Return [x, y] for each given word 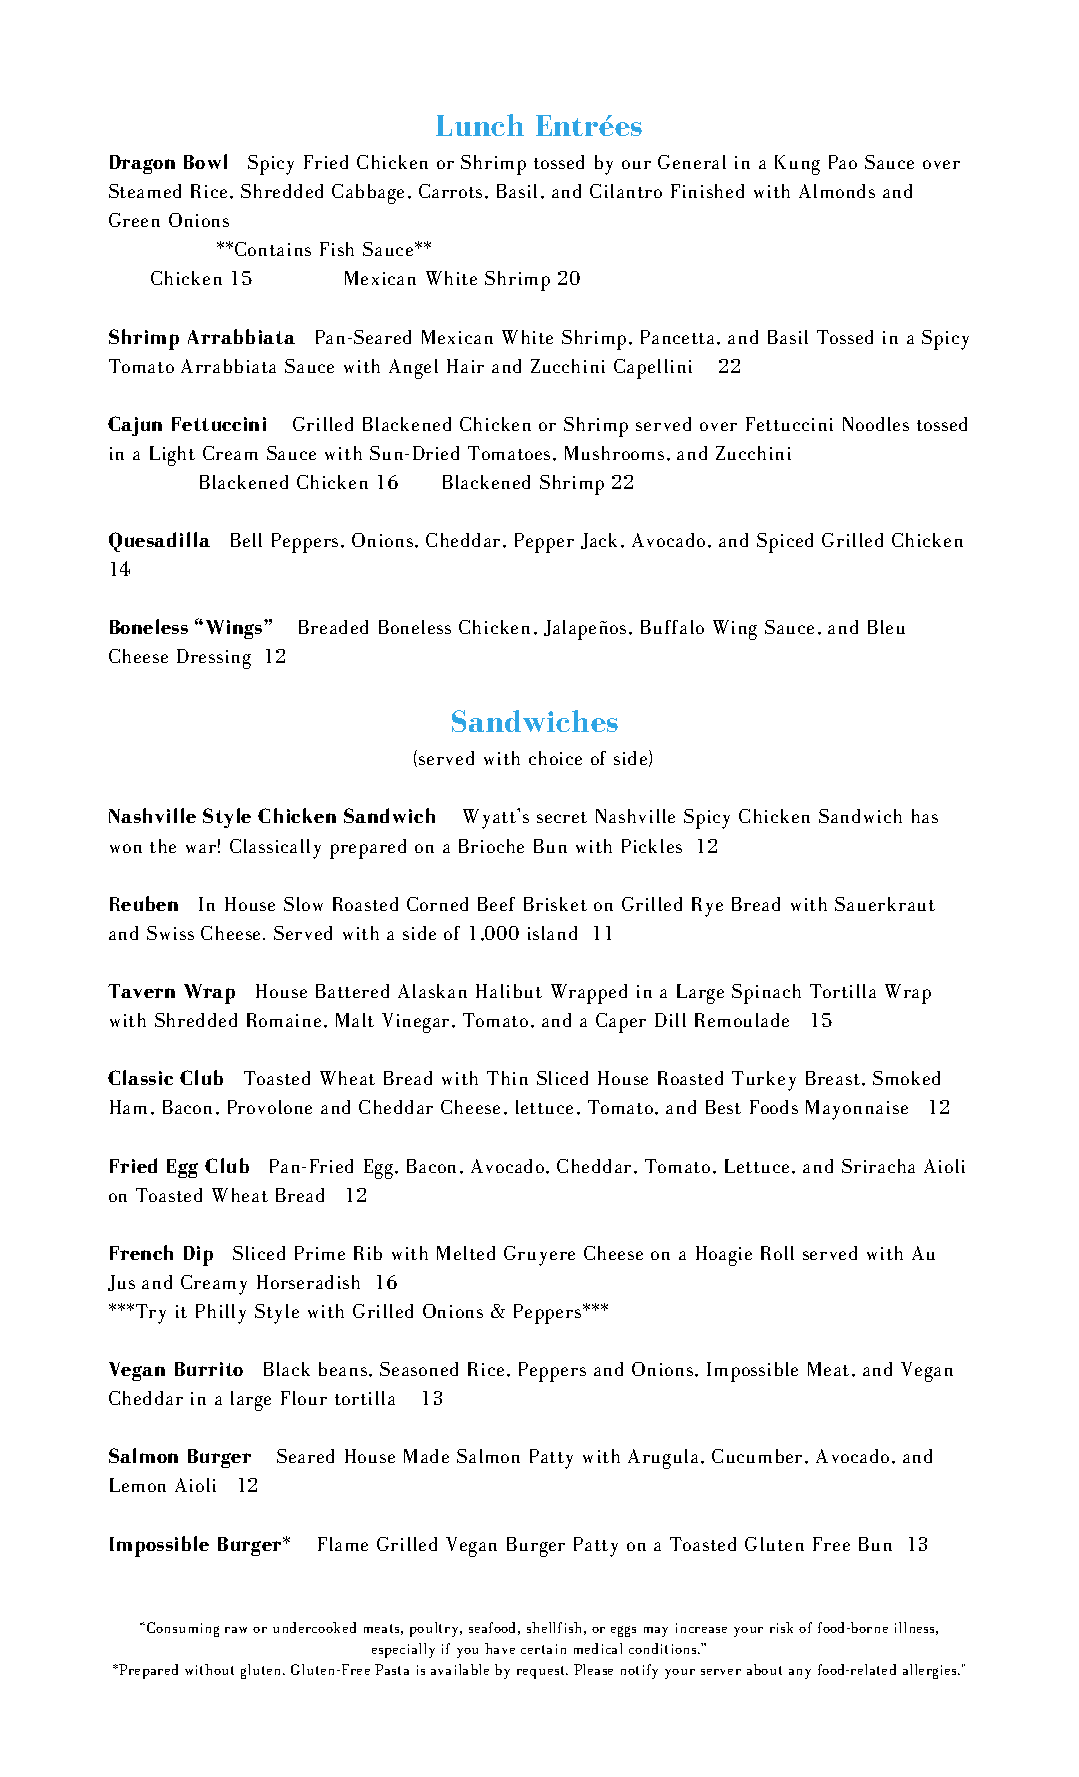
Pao [843, 162]
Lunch [480, 125]
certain [543, 1649]
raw [236, 1630]
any [800, 1674]
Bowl [205, 161]
